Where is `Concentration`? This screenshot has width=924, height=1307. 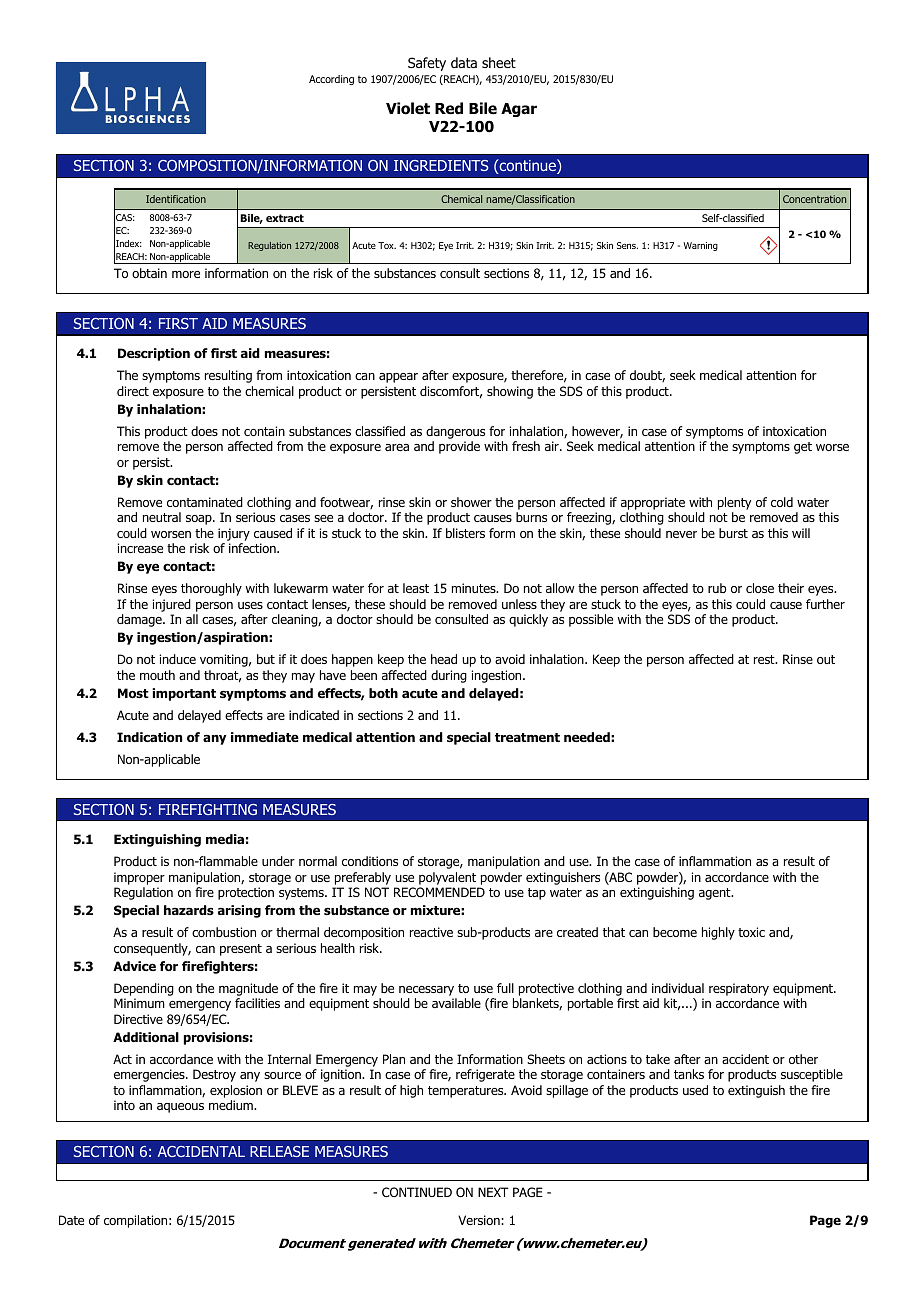 Concentration is located at coordinates (814, 199).
